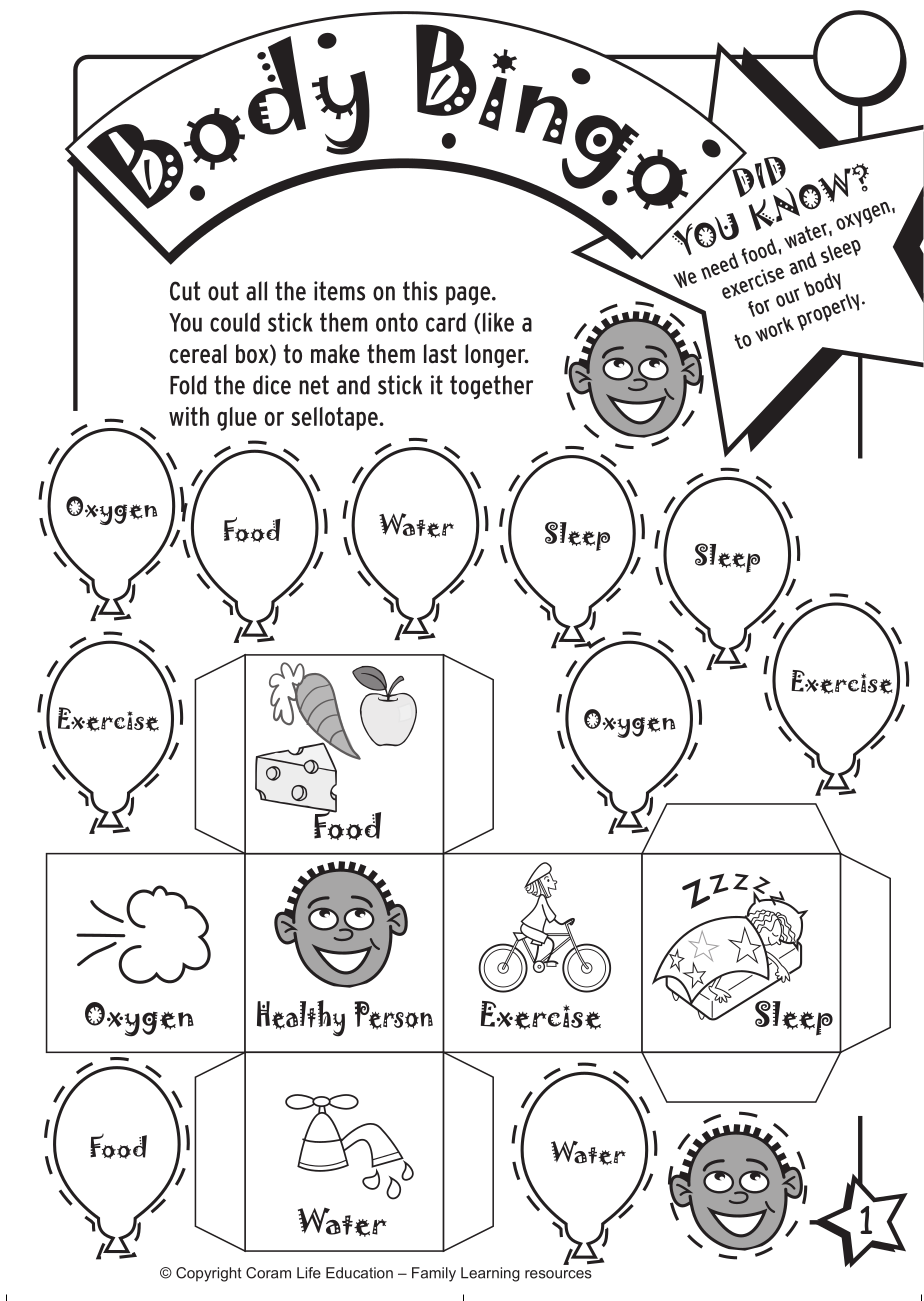 This document has width=924, height=1301. Describe the element at coordinates (237, 419) in the document. I see `glue` at that location.
